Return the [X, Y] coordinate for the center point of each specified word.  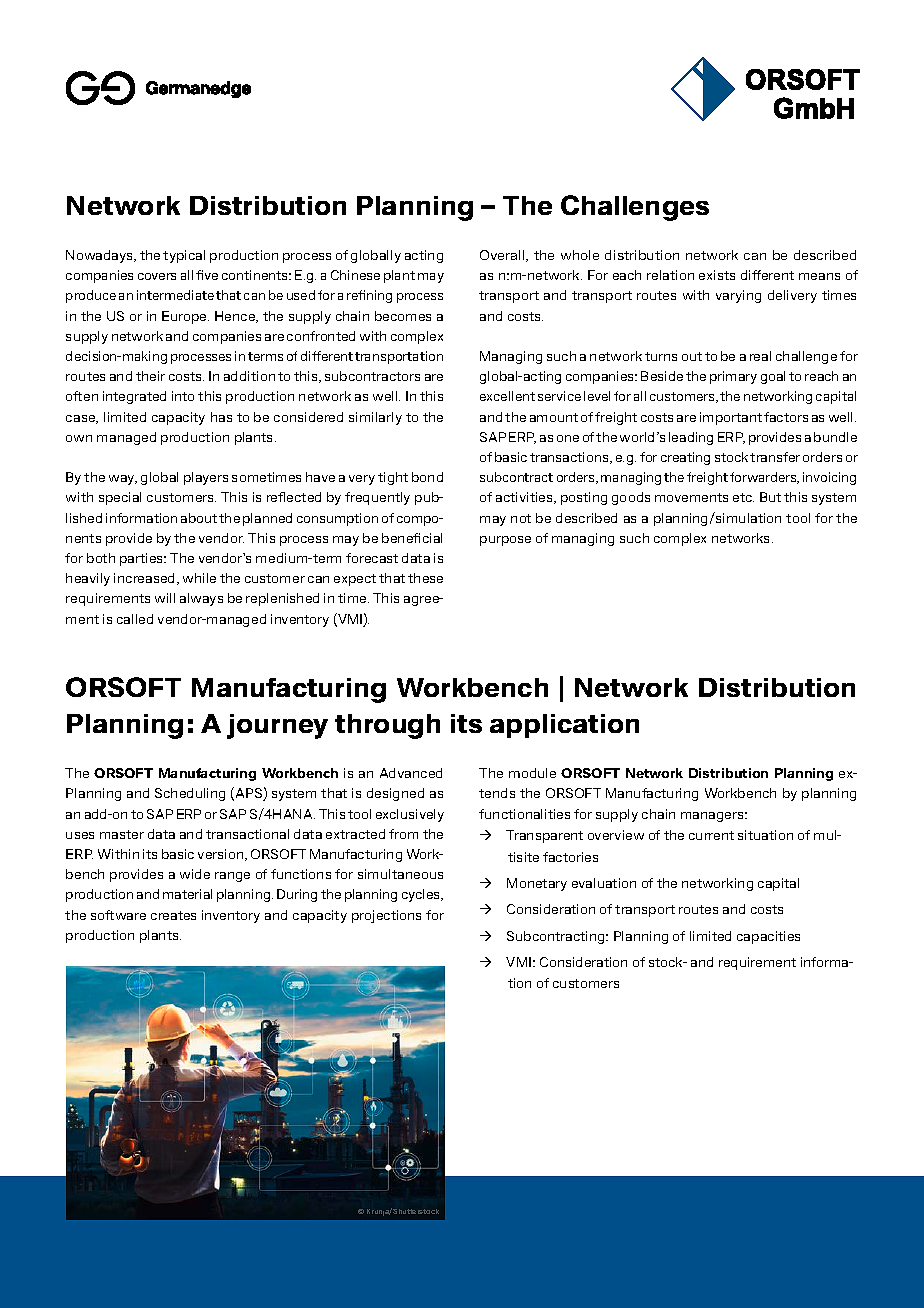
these [425, 578]
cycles [422, 895]
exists [717, 275]
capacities [768, 937]
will [165, 598]
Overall [503, 256]
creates [173, 915]
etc [743, 497]
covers [157, 276]
